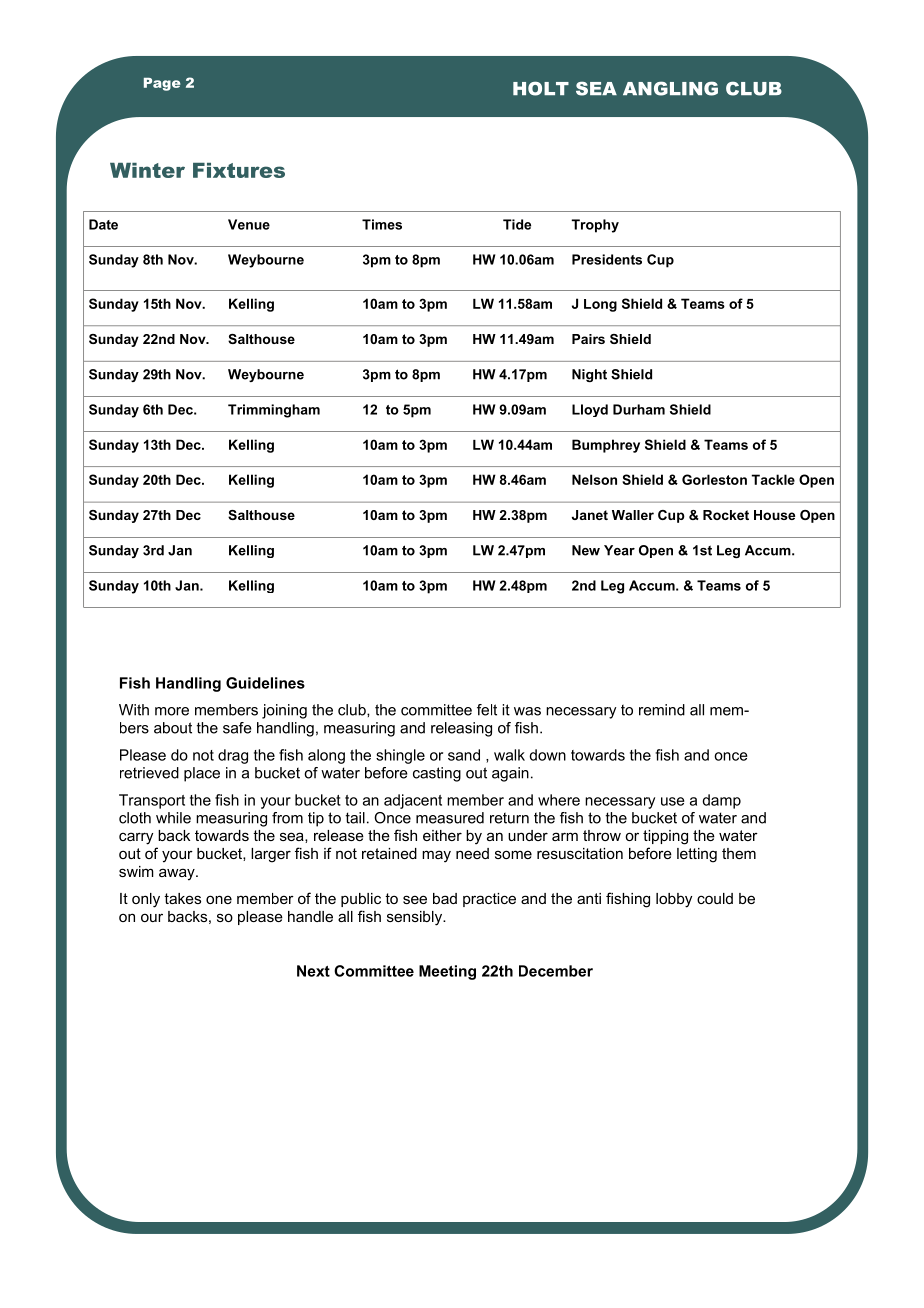 This document has width=924, height=1308. Describe the element at coordinates (182, 898) in the document. I see `takes` at that location.
